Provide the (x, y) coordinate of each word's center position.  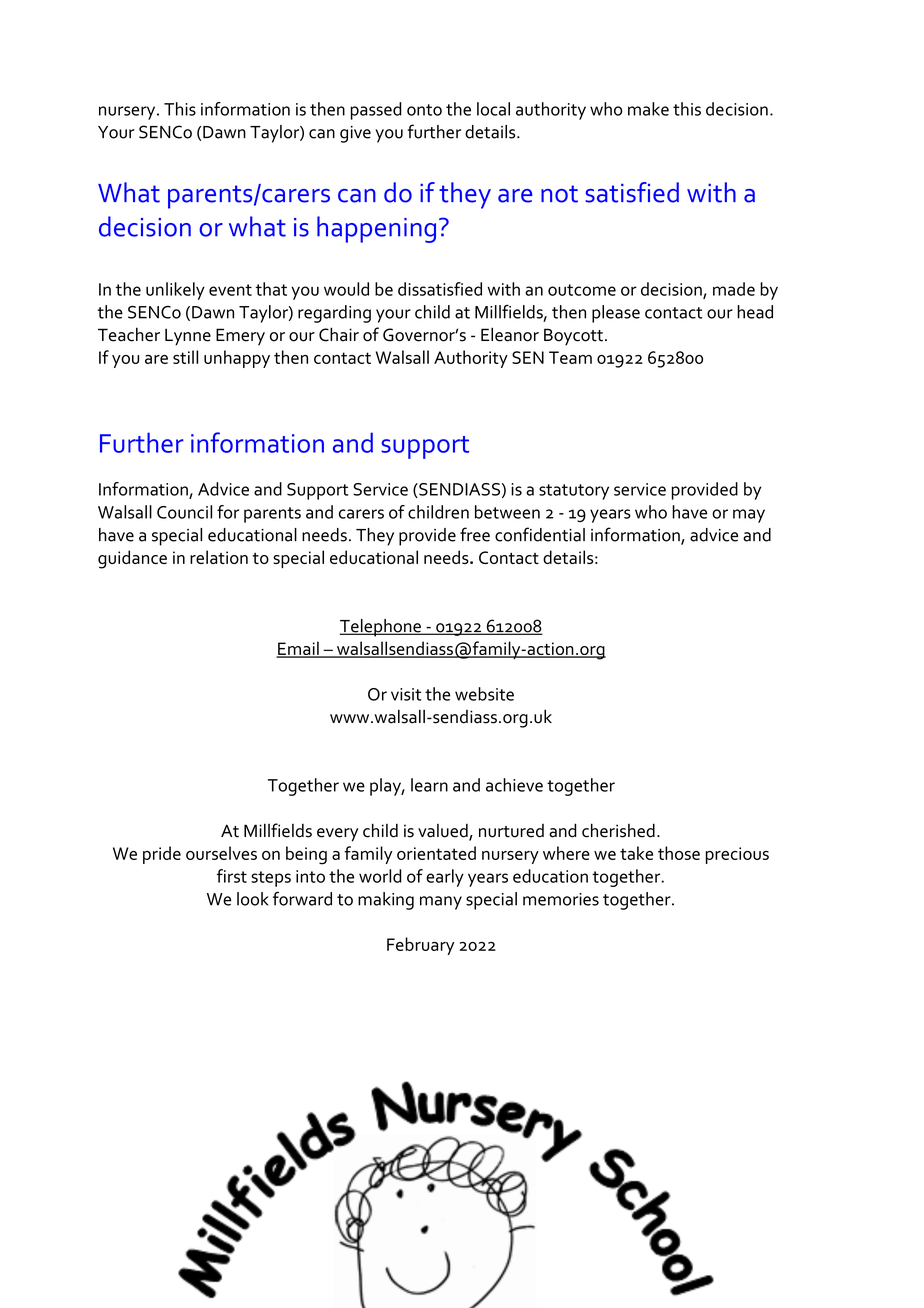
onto (424, 110)
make (648, 109)
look (252, 899)
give (355, 134)
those (679, 853)
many (441, 903)
